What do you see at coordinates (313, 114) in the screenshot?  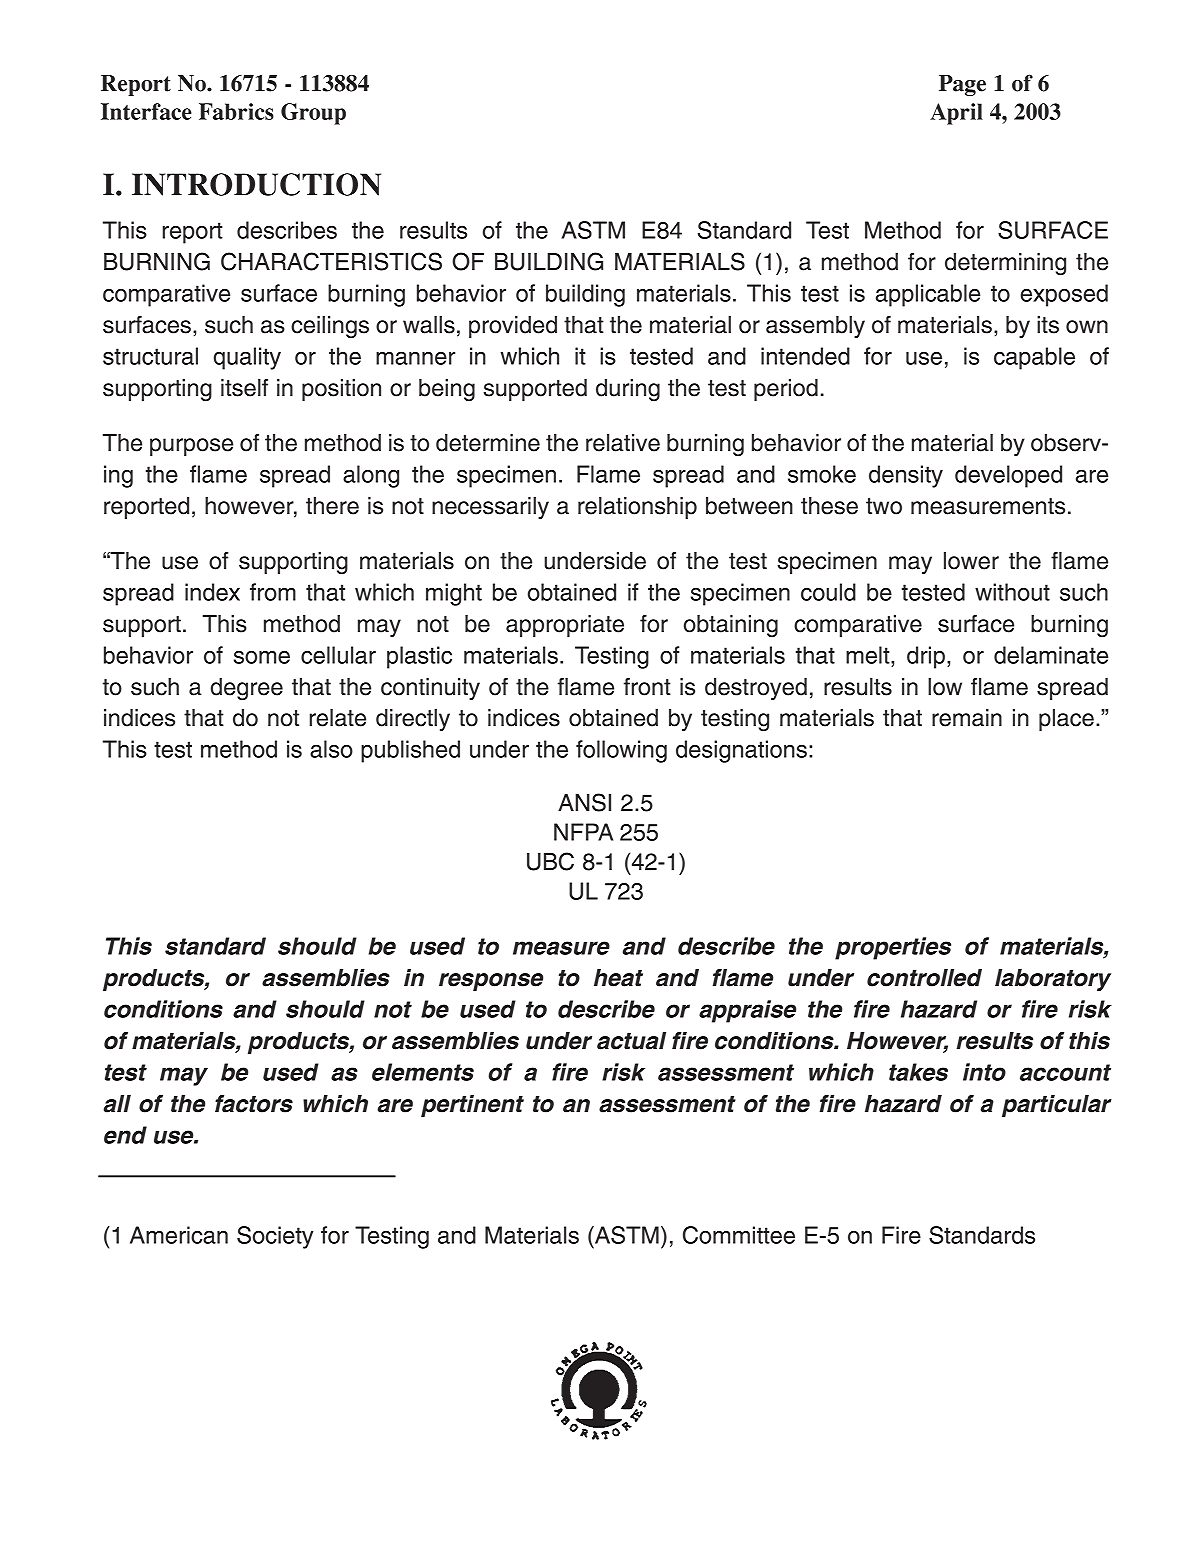 I see `Group` at bounding box center [313, 114].
